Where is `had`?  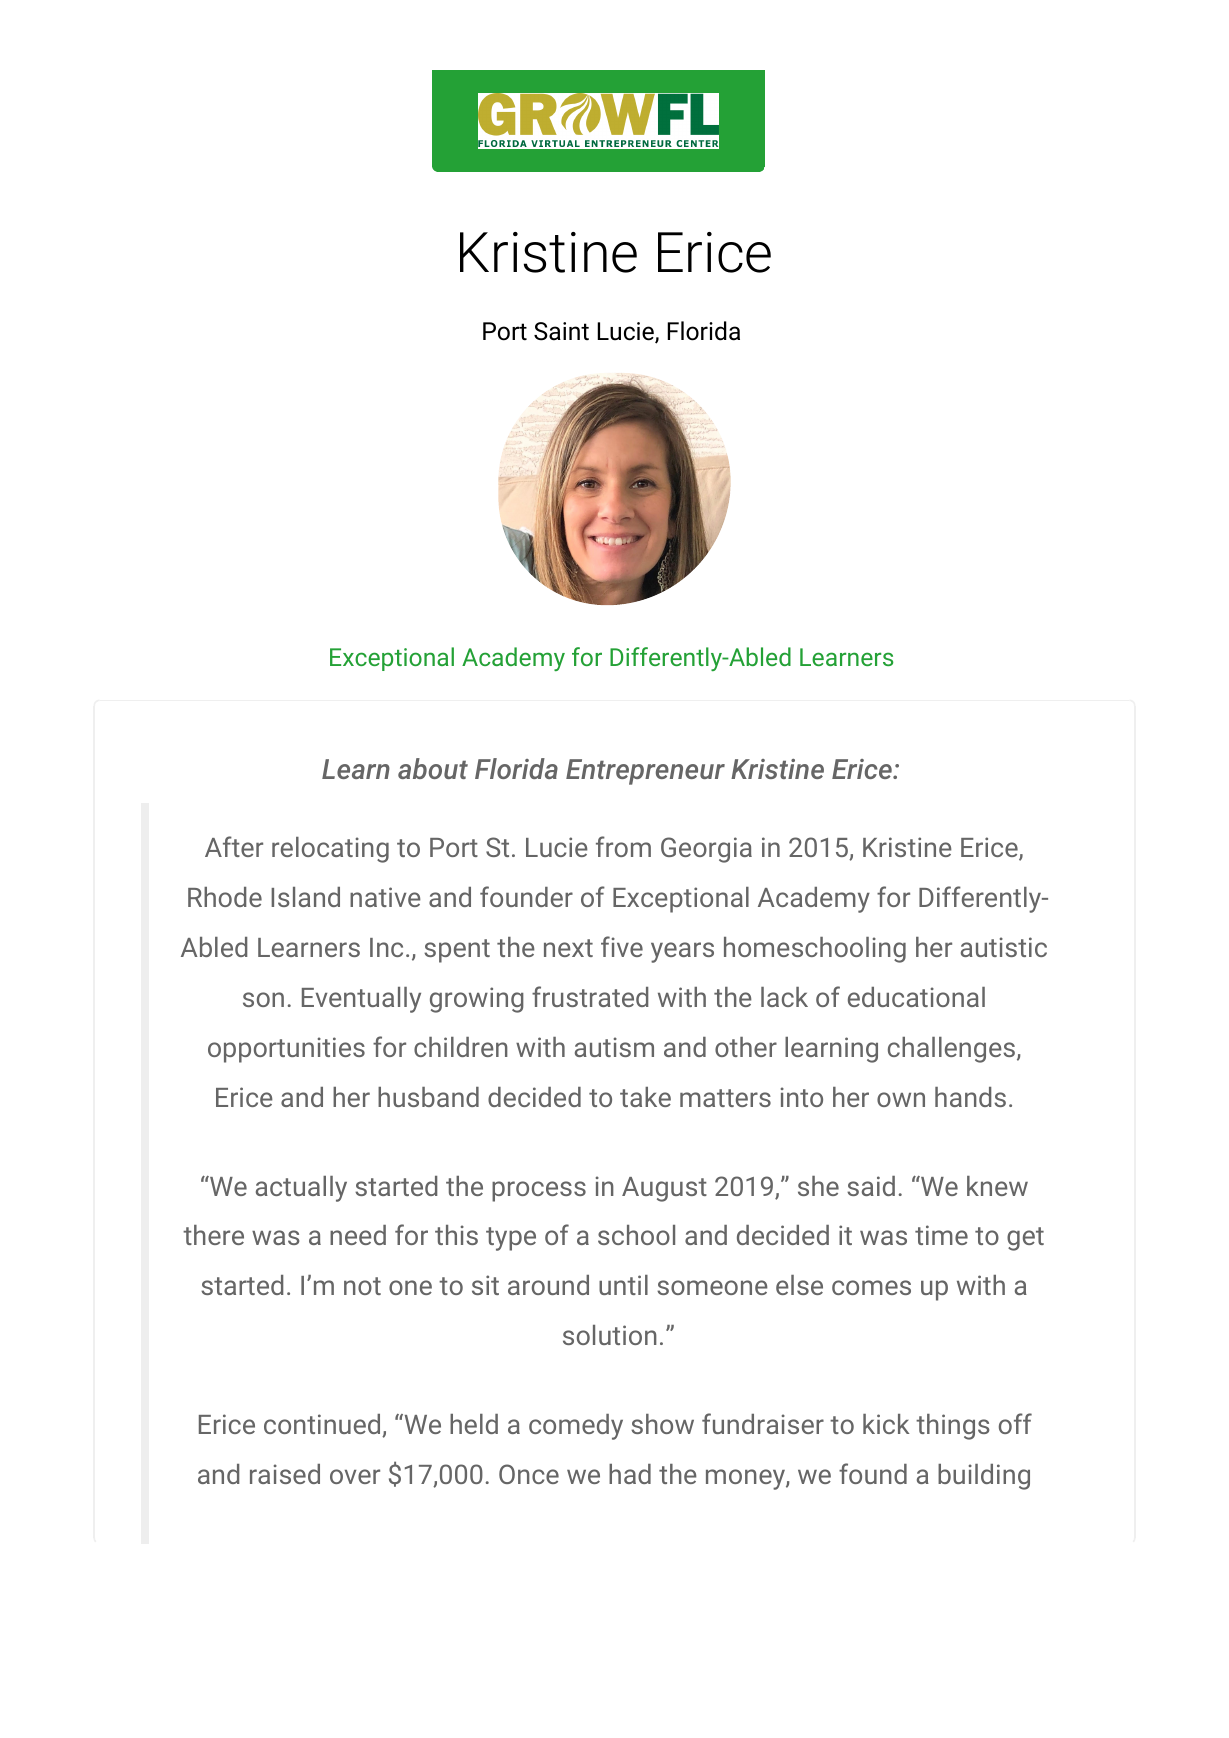 had is located at coordinates (630, 1474).
